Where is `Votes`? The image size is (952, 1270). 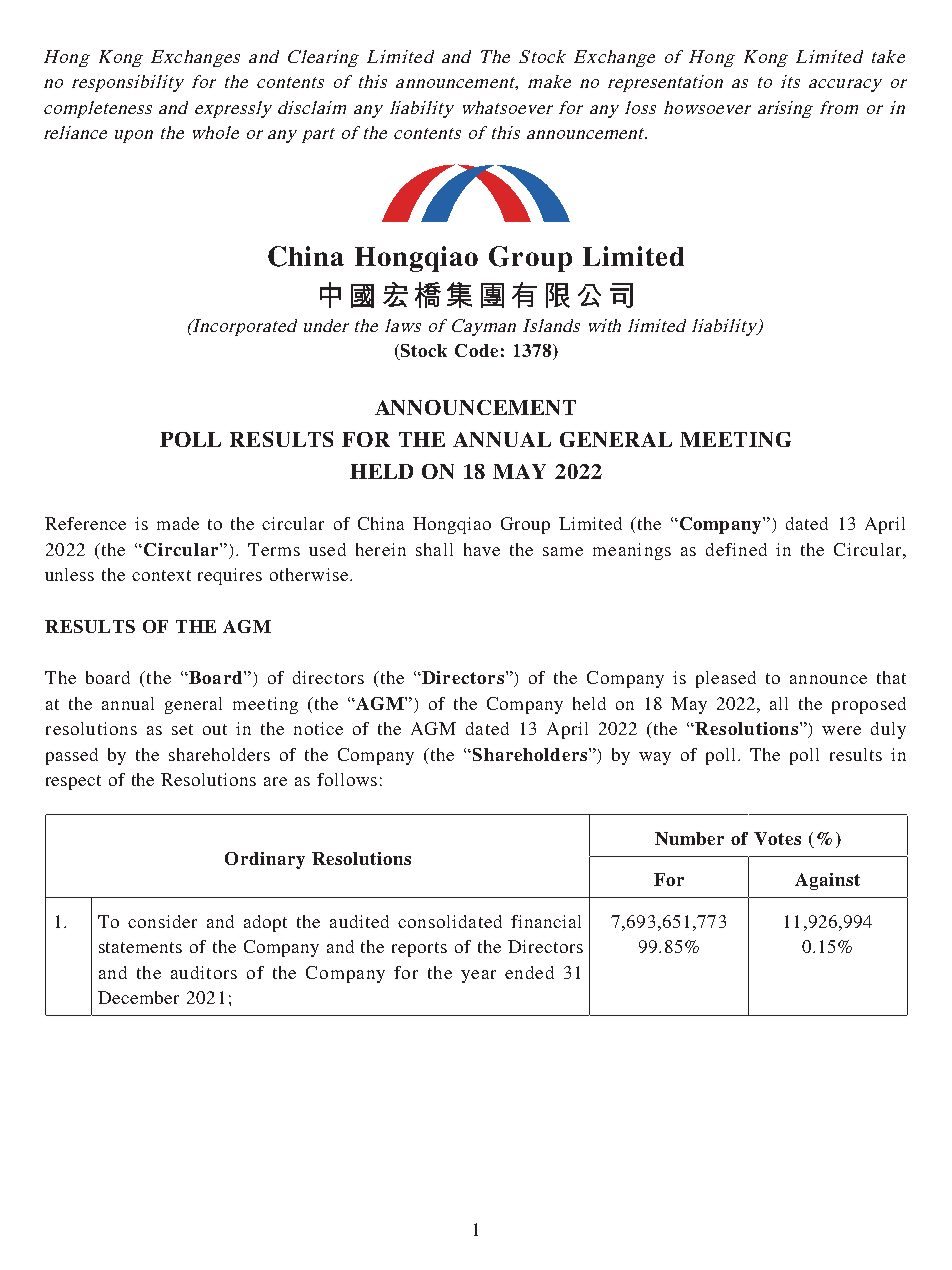 Votes is located at coordinates (777, 838).
